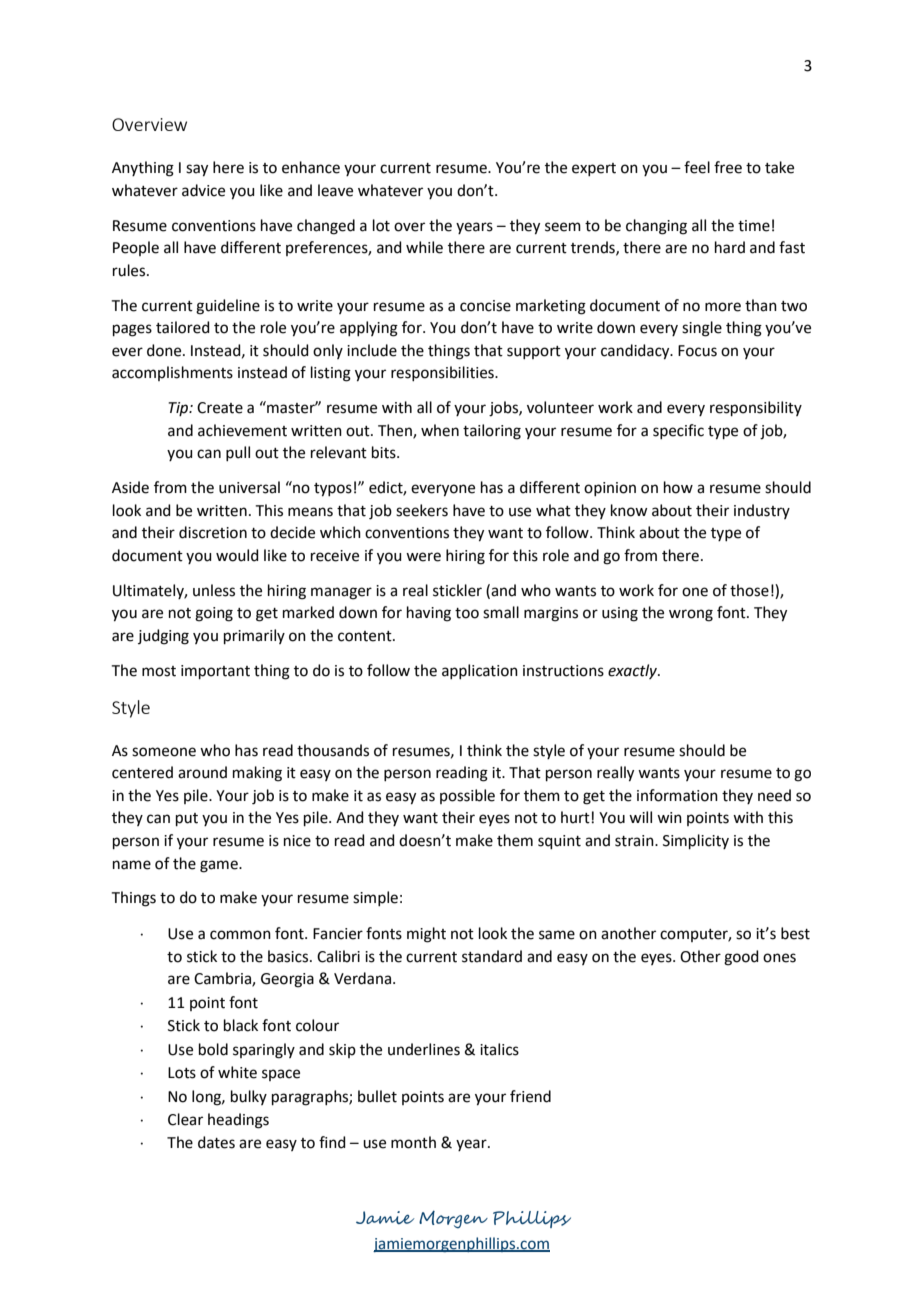 The height and width of the image is (1308, 924). What do you see at coordinates (413, 1142) in the image?
I see `month` at bounding box center [413, 1142].
